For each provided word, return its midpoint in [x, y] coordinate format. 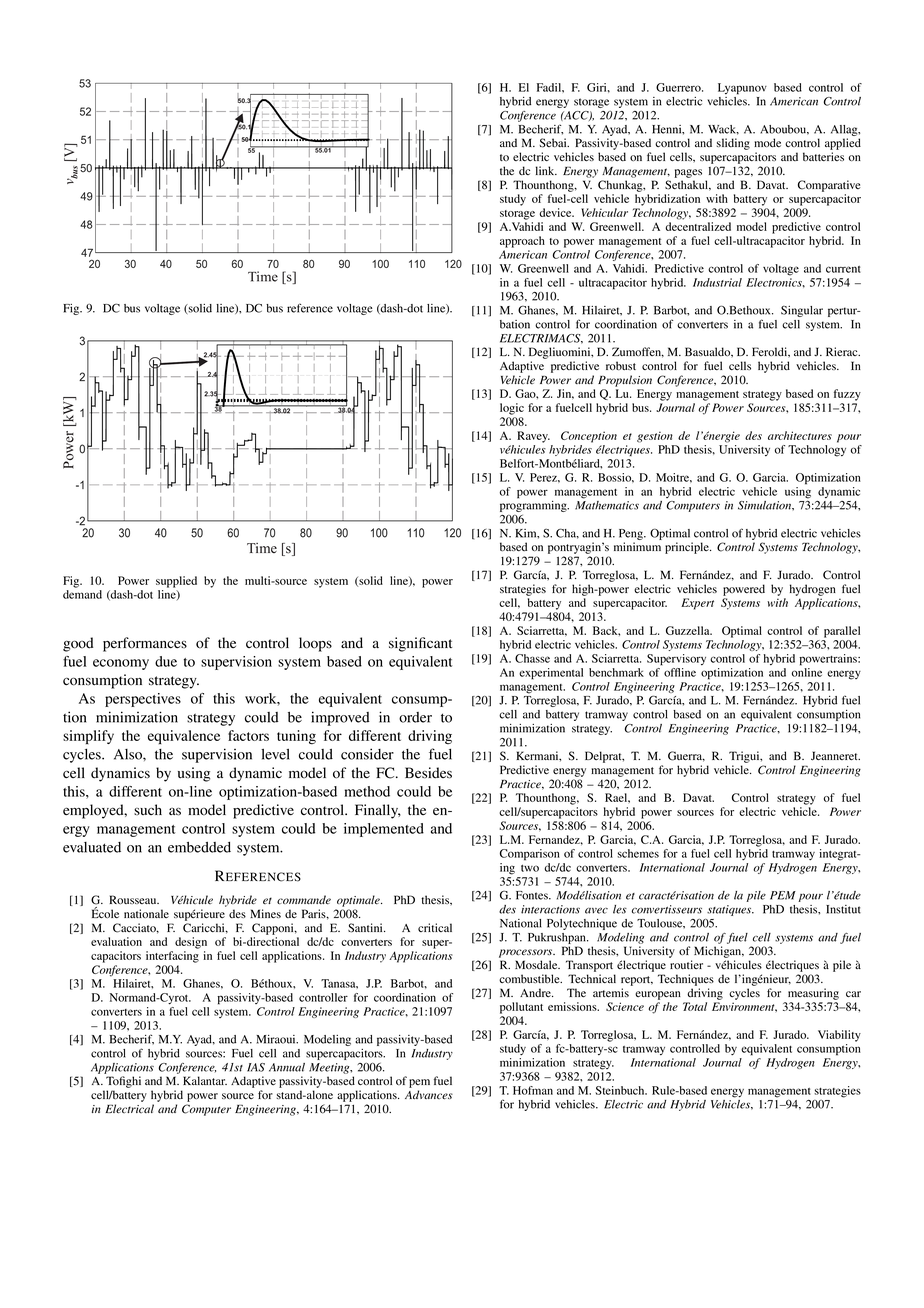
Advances [429, 1095]
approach [522, 242]
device [556, 212]
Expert [697, 604]
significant [420, 644]
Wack [723, 130]
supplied [176, 582]
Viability [839, 1036]
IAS [256, 1067]
